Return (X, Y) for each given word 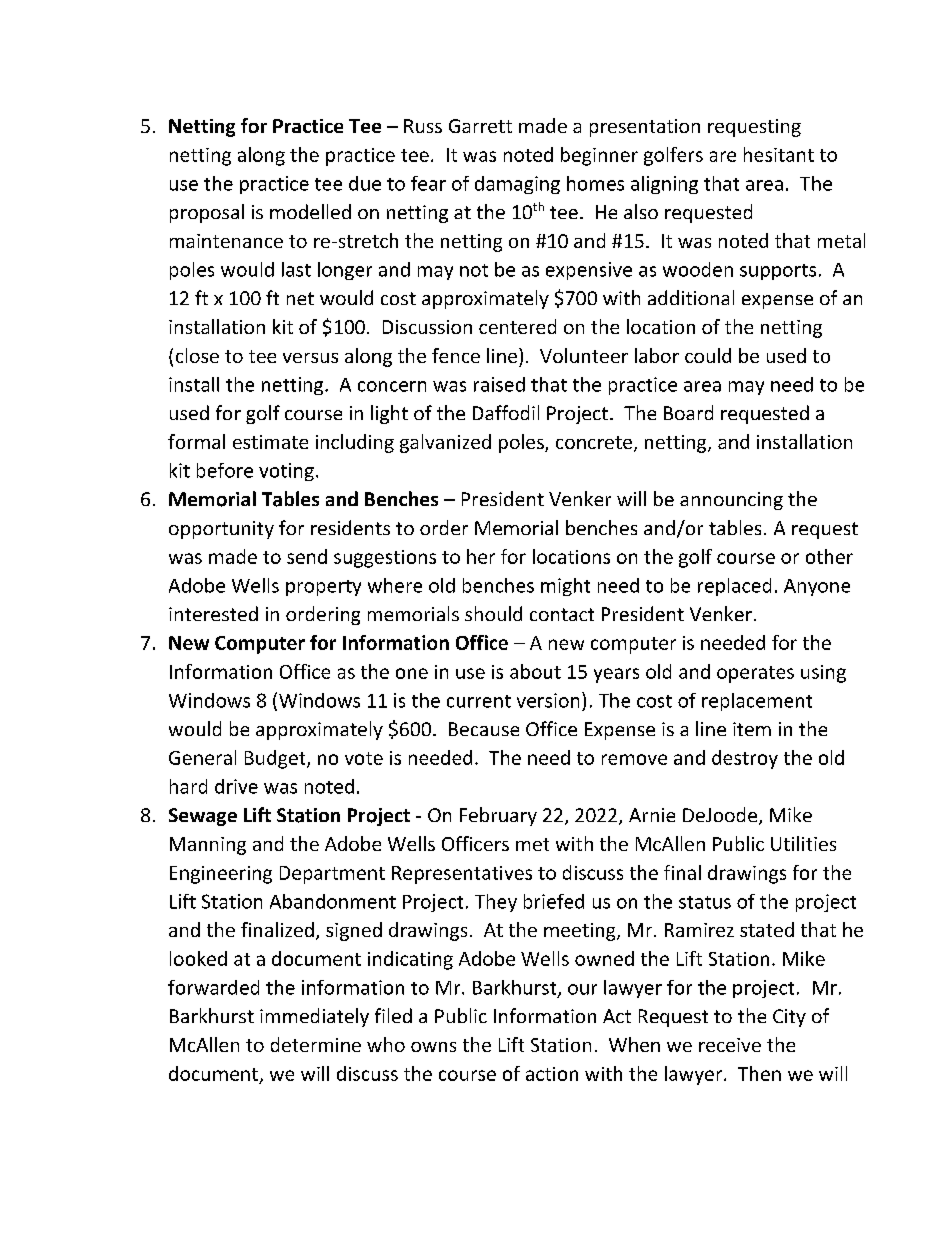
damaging (517, 185)
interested (213, 613)
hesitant (779, 154)
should (493, 613)
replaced (734, 587)
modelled (310, 211)
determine (316, 1044)
